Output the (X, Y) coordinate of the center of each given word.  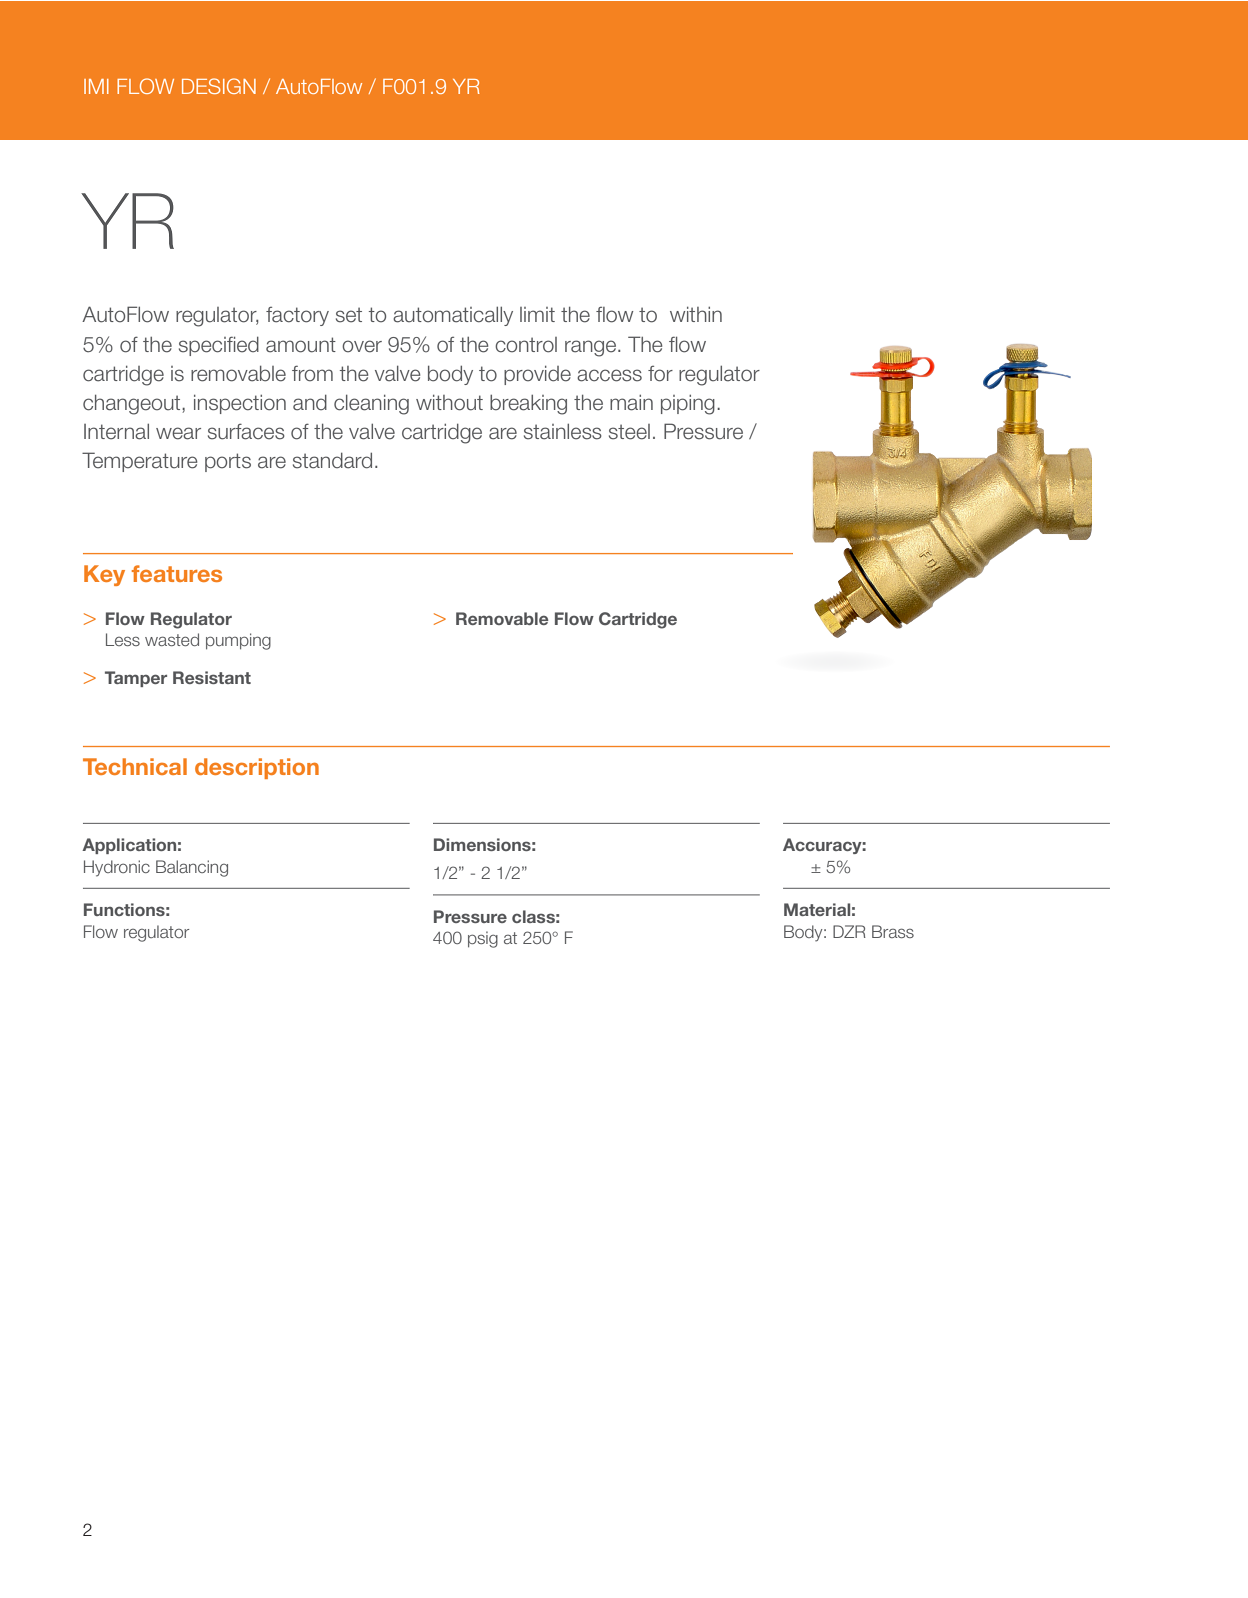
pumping (238, 641)
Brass (893, 931)
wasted (172, 639)
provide (537, 375)
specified (219, 346)
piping (688, 404)
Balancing (192, 868)
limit (537, 314)
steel (629, 432)
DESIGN (219, 86)
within (696, 314)
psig (483, 939)
